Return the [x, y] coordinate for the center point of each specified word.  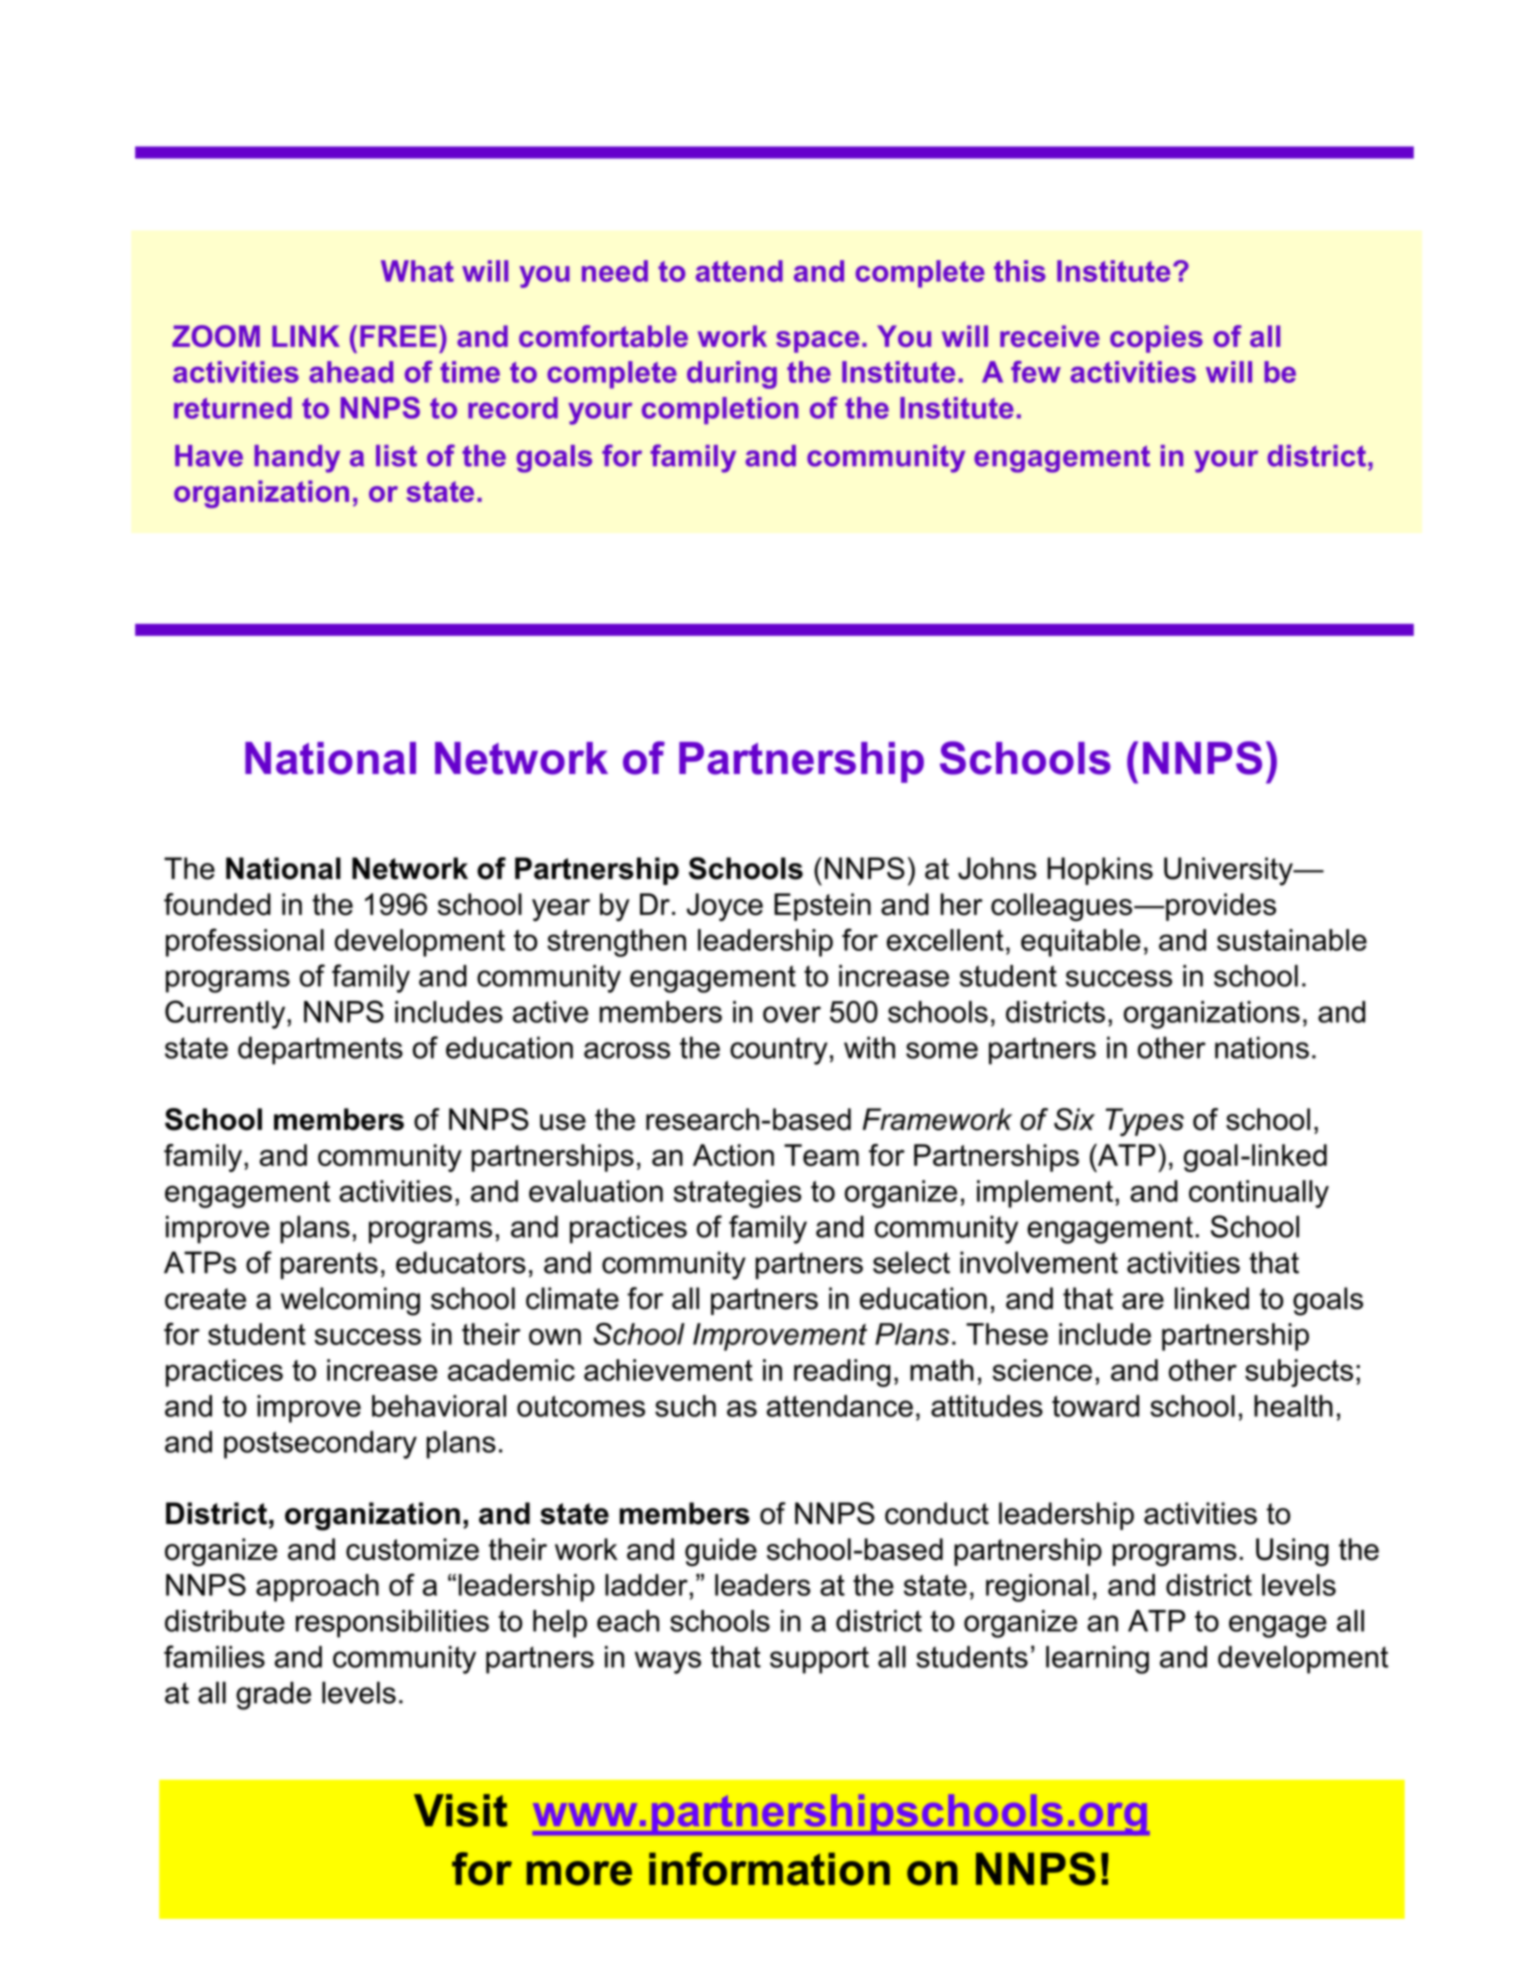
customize [412, 1549]
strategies [737, 1194]
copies [1156, 339]
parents [329, 1265]
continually [1259, 1194]
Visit [460, 1810]
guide [721, 1552]
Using [1292, 1552]
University [1229, 871]
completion [720, 410]
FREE [398, 336]
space [817, 342]
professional [245, 942]
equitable [1081, 943]
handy [297, 459]
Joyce [725, 907]
